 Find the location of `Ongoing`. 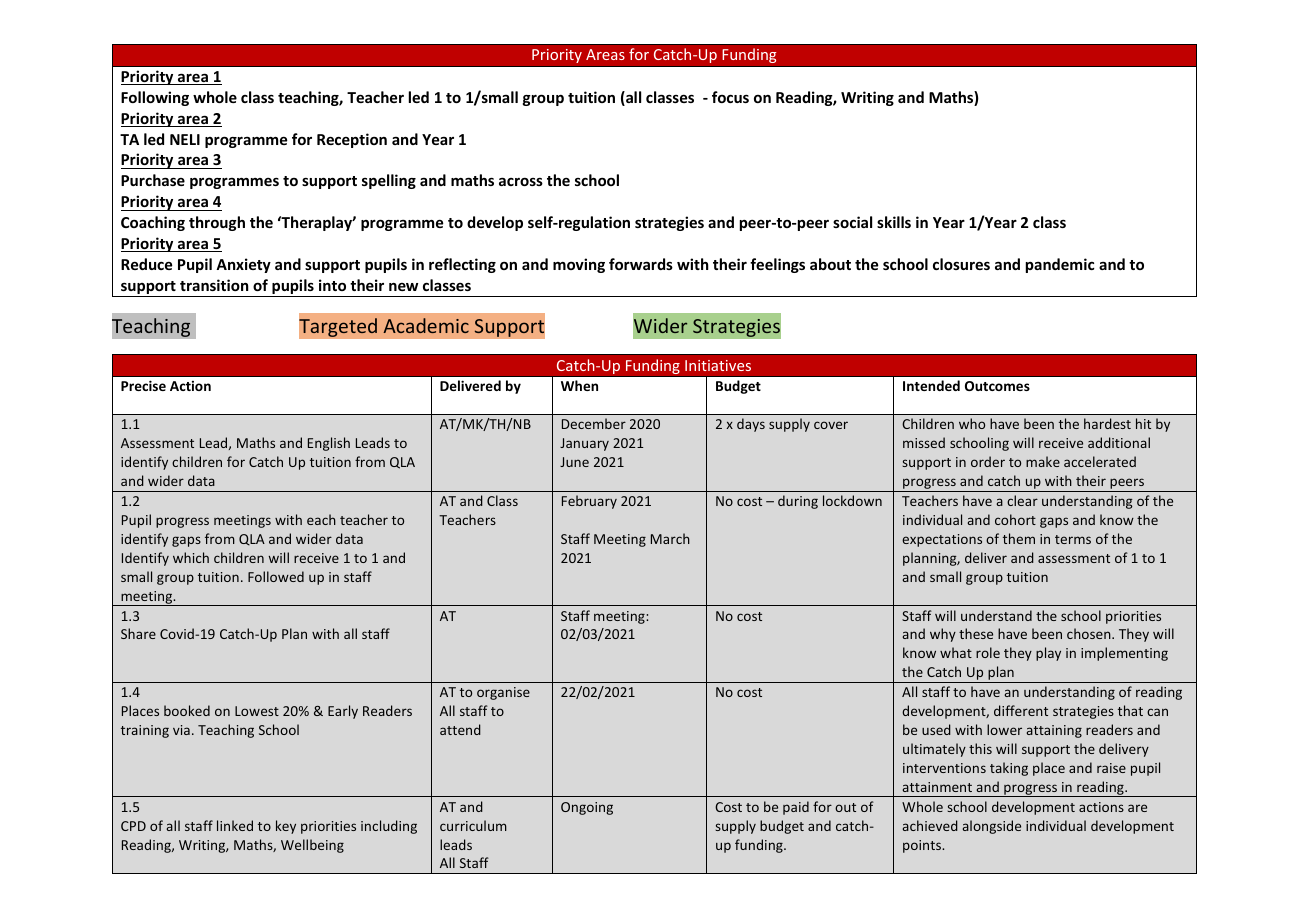

Ongoing is located at coordinates (587, 808).
